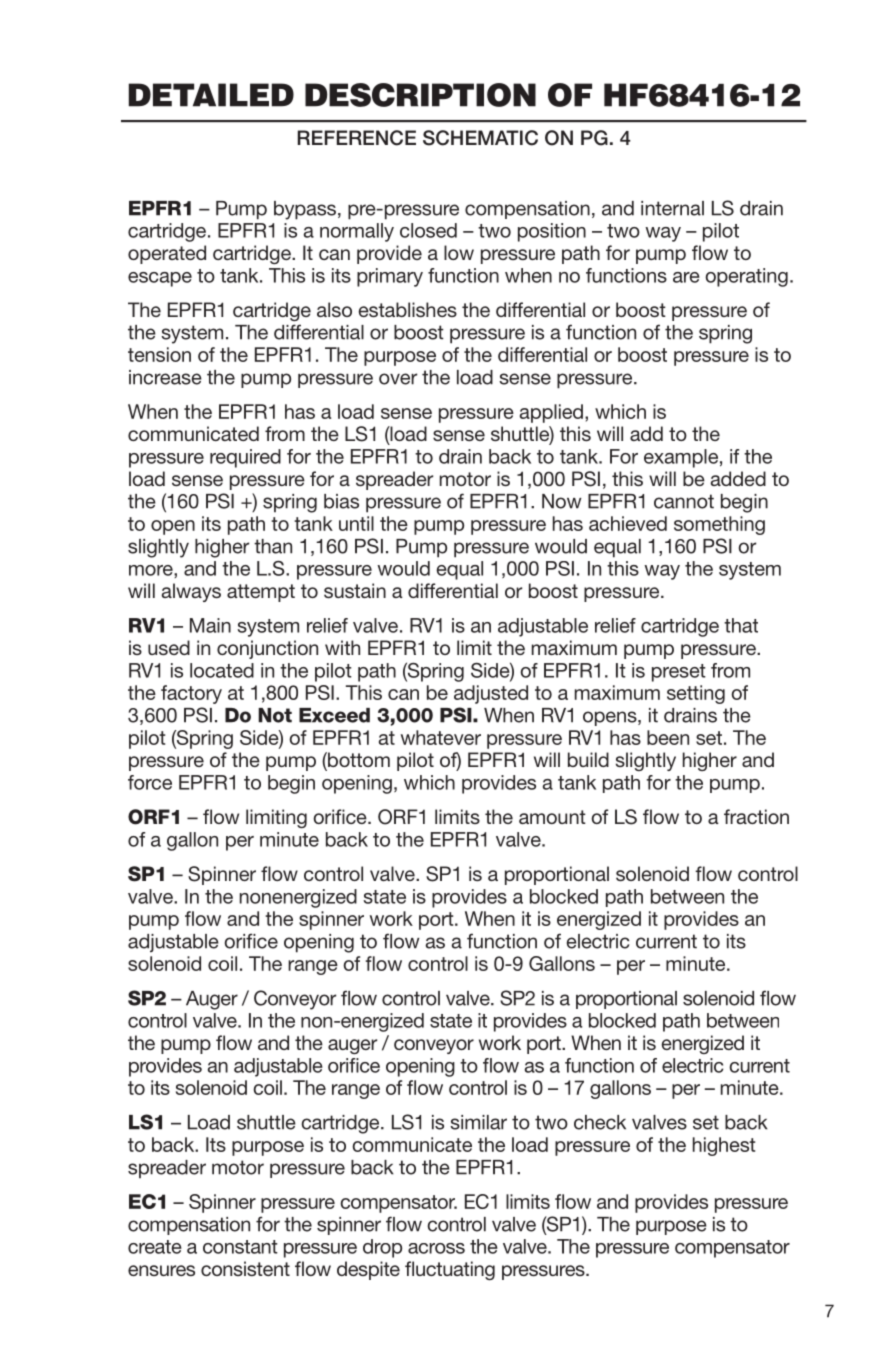 This image has height=1372, width=887. Describe the element at coordinates (480, 138) in the image. I see `SCHEMATIC` at that location.
